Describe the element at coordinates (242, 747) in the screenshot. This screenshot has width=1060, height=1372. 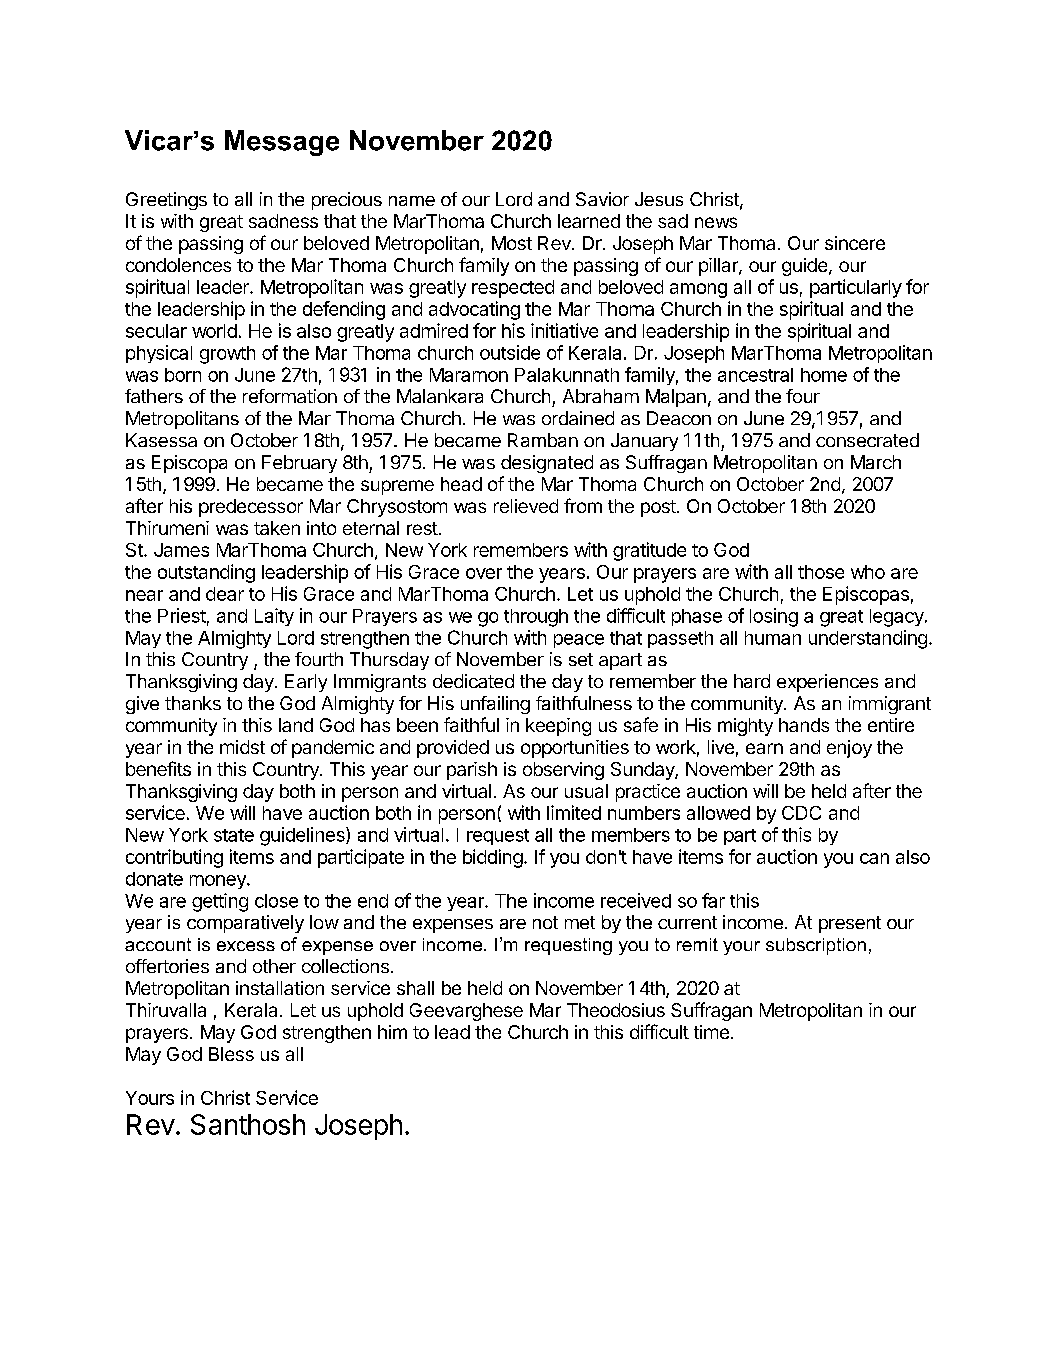
I see `midst` at that location.
